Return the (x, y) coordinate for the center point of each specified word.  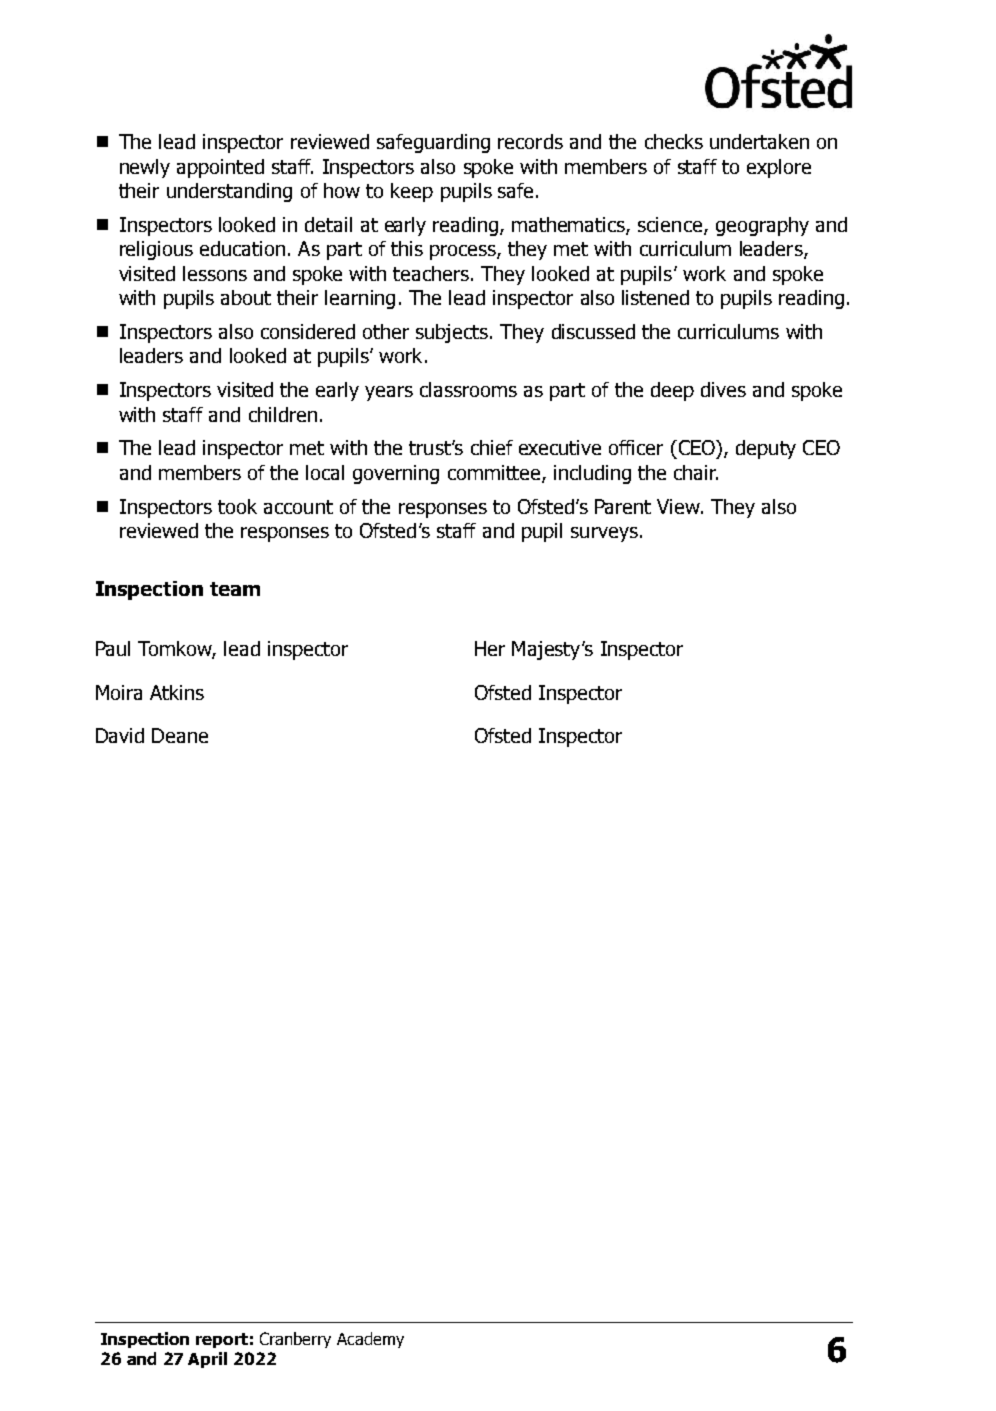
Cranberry (295, 1340)
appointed (220, 168)
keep (412, 192)
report (222, 1340)
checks (674, 141)
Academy (370, 1340)
